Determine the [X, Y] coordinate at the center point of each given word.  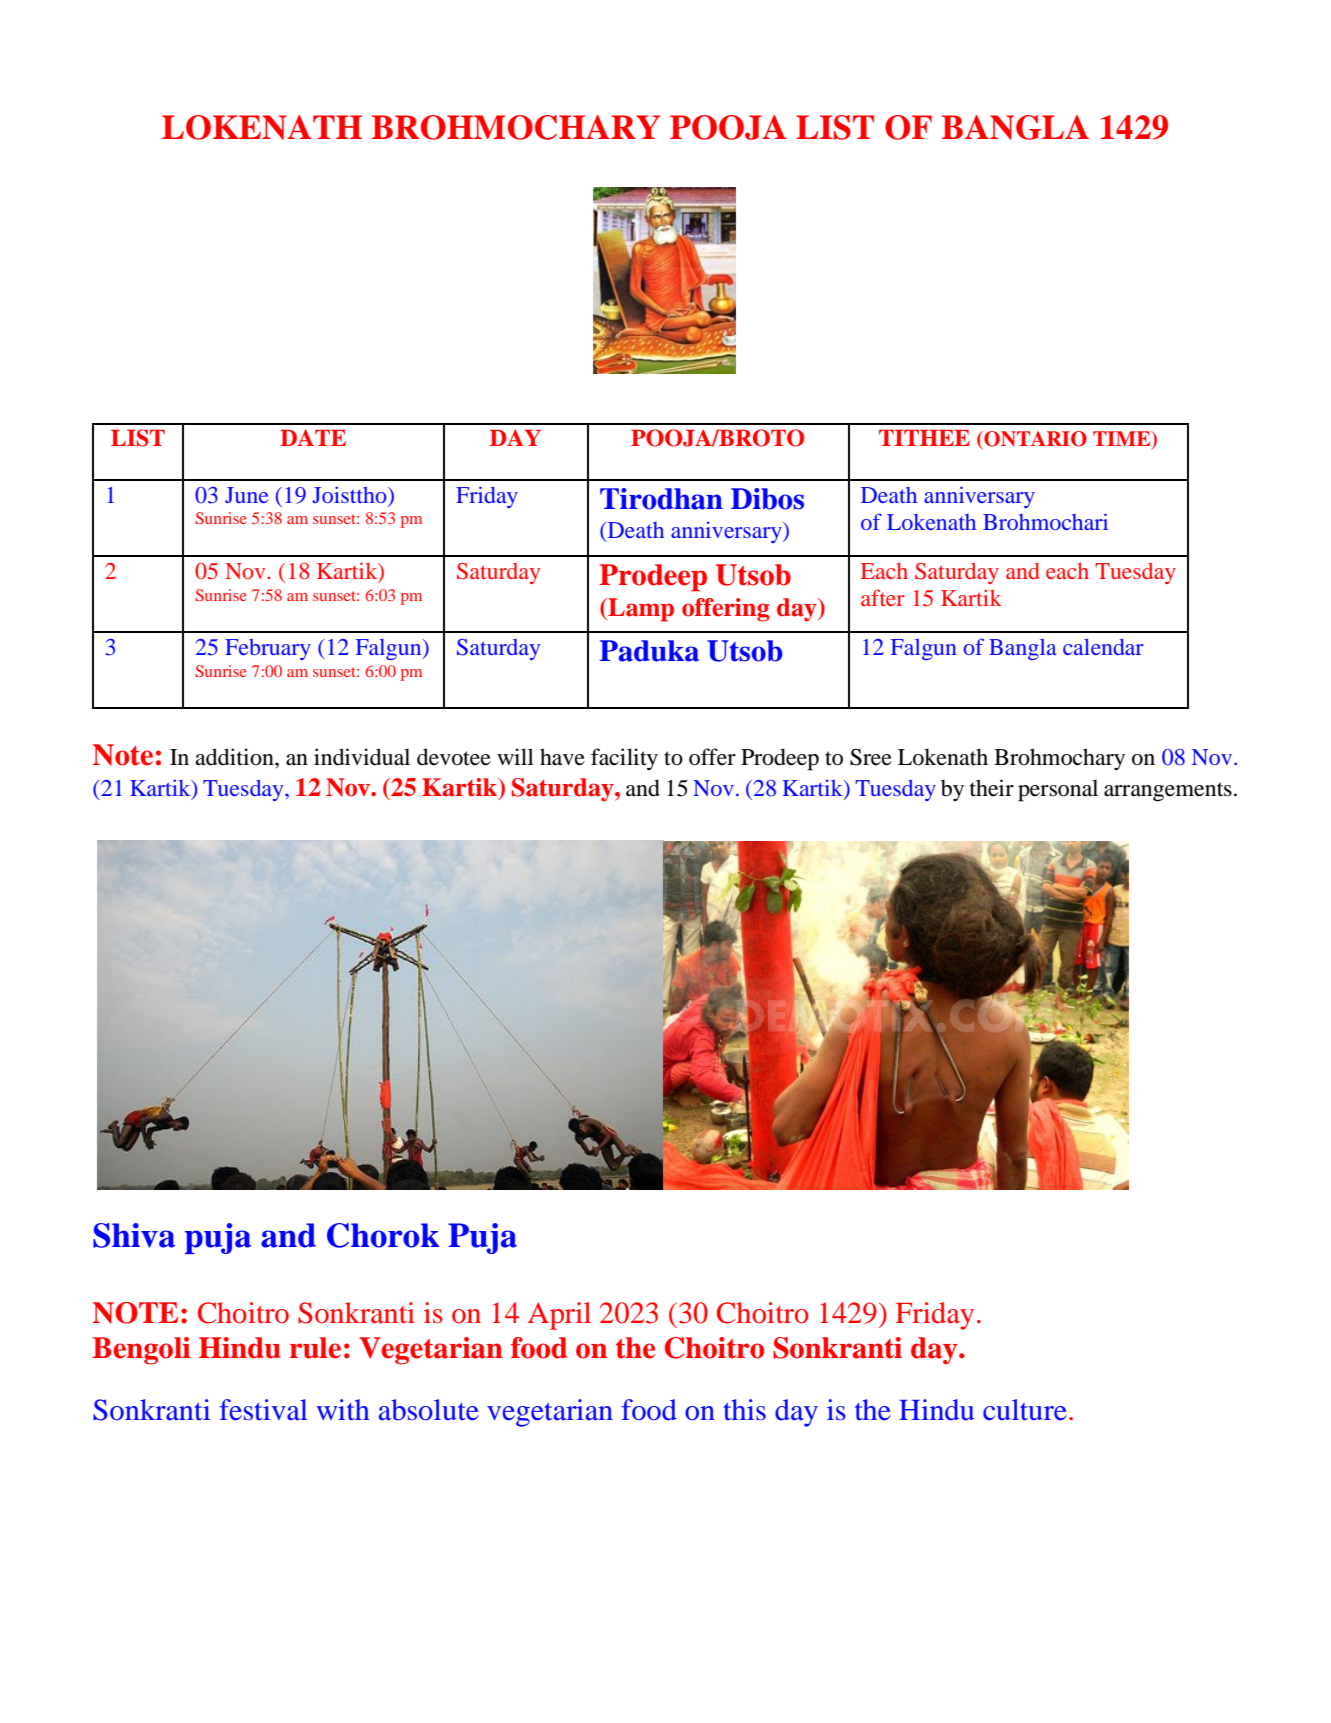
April [559, 1316]
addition [235, 757]
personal [1058, 790]
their [992, 788]
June [247, 495]
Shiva [134, 1235]
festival [263, 1410]
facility [624, 759]
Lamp [640, 610]
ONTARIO [1034, 440]
